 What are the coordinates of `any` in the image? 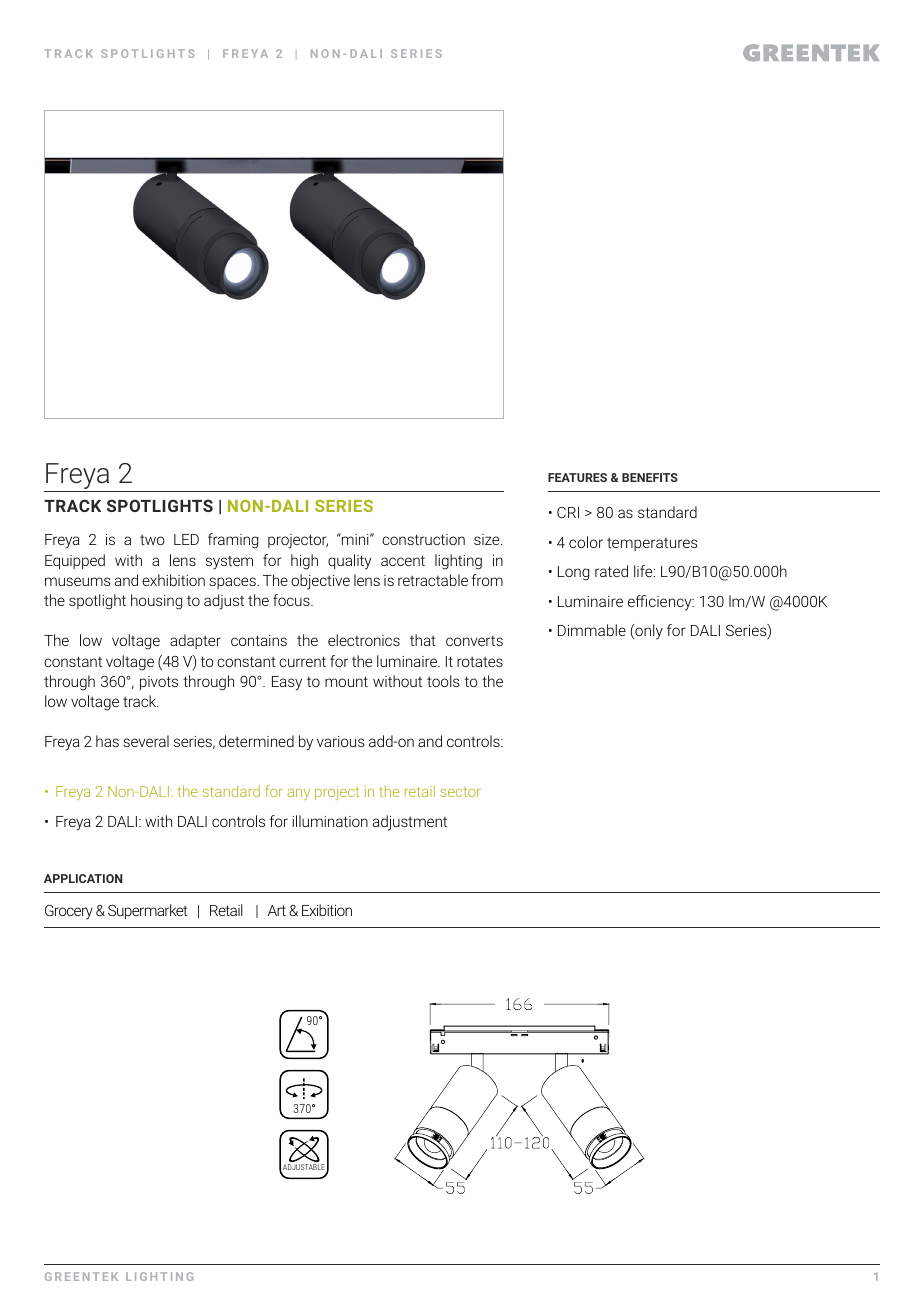 It's located at (298, 794).
